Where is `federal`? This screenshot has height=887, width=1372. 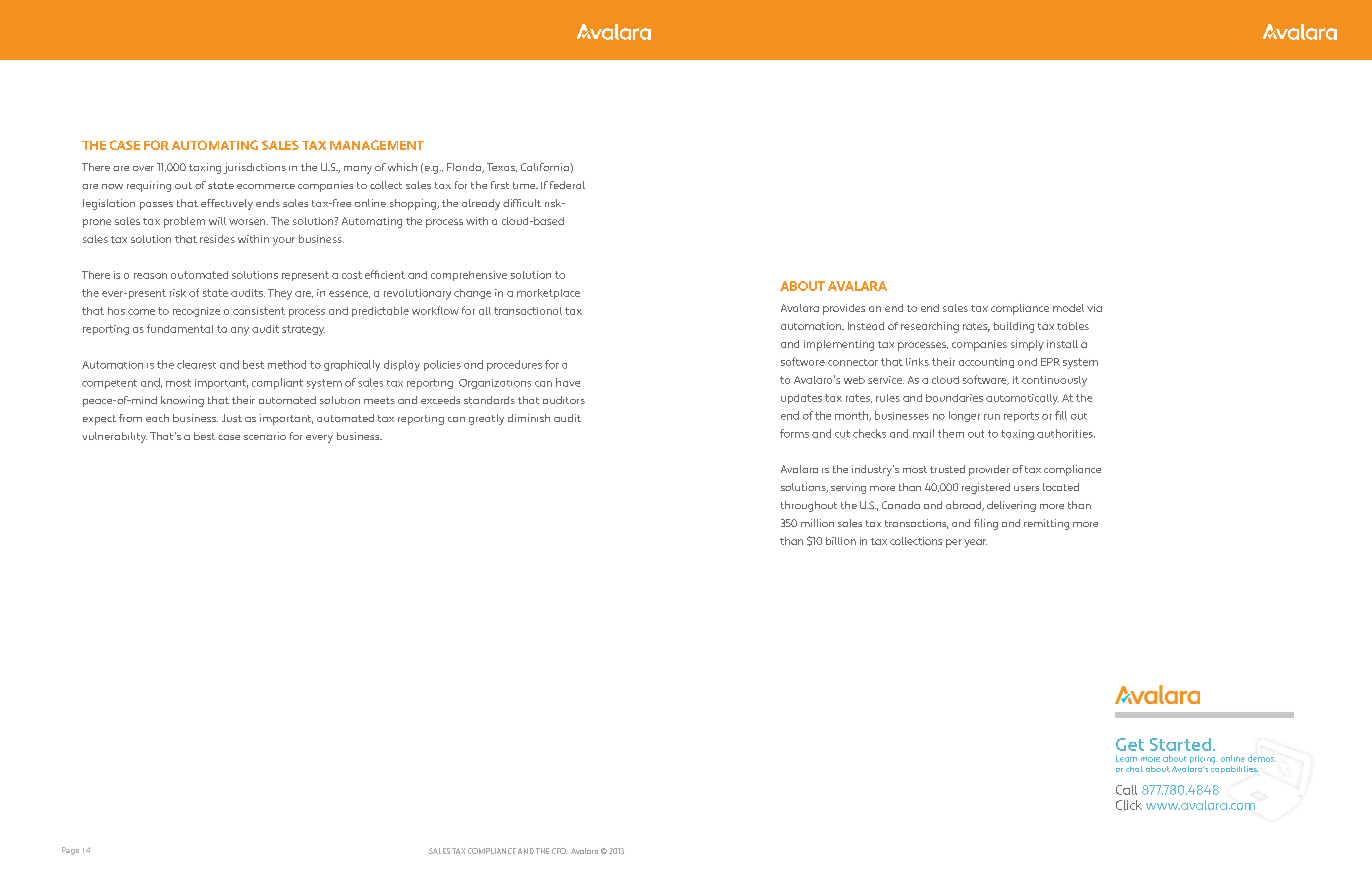
federal is located at coordinates (567, 185).
